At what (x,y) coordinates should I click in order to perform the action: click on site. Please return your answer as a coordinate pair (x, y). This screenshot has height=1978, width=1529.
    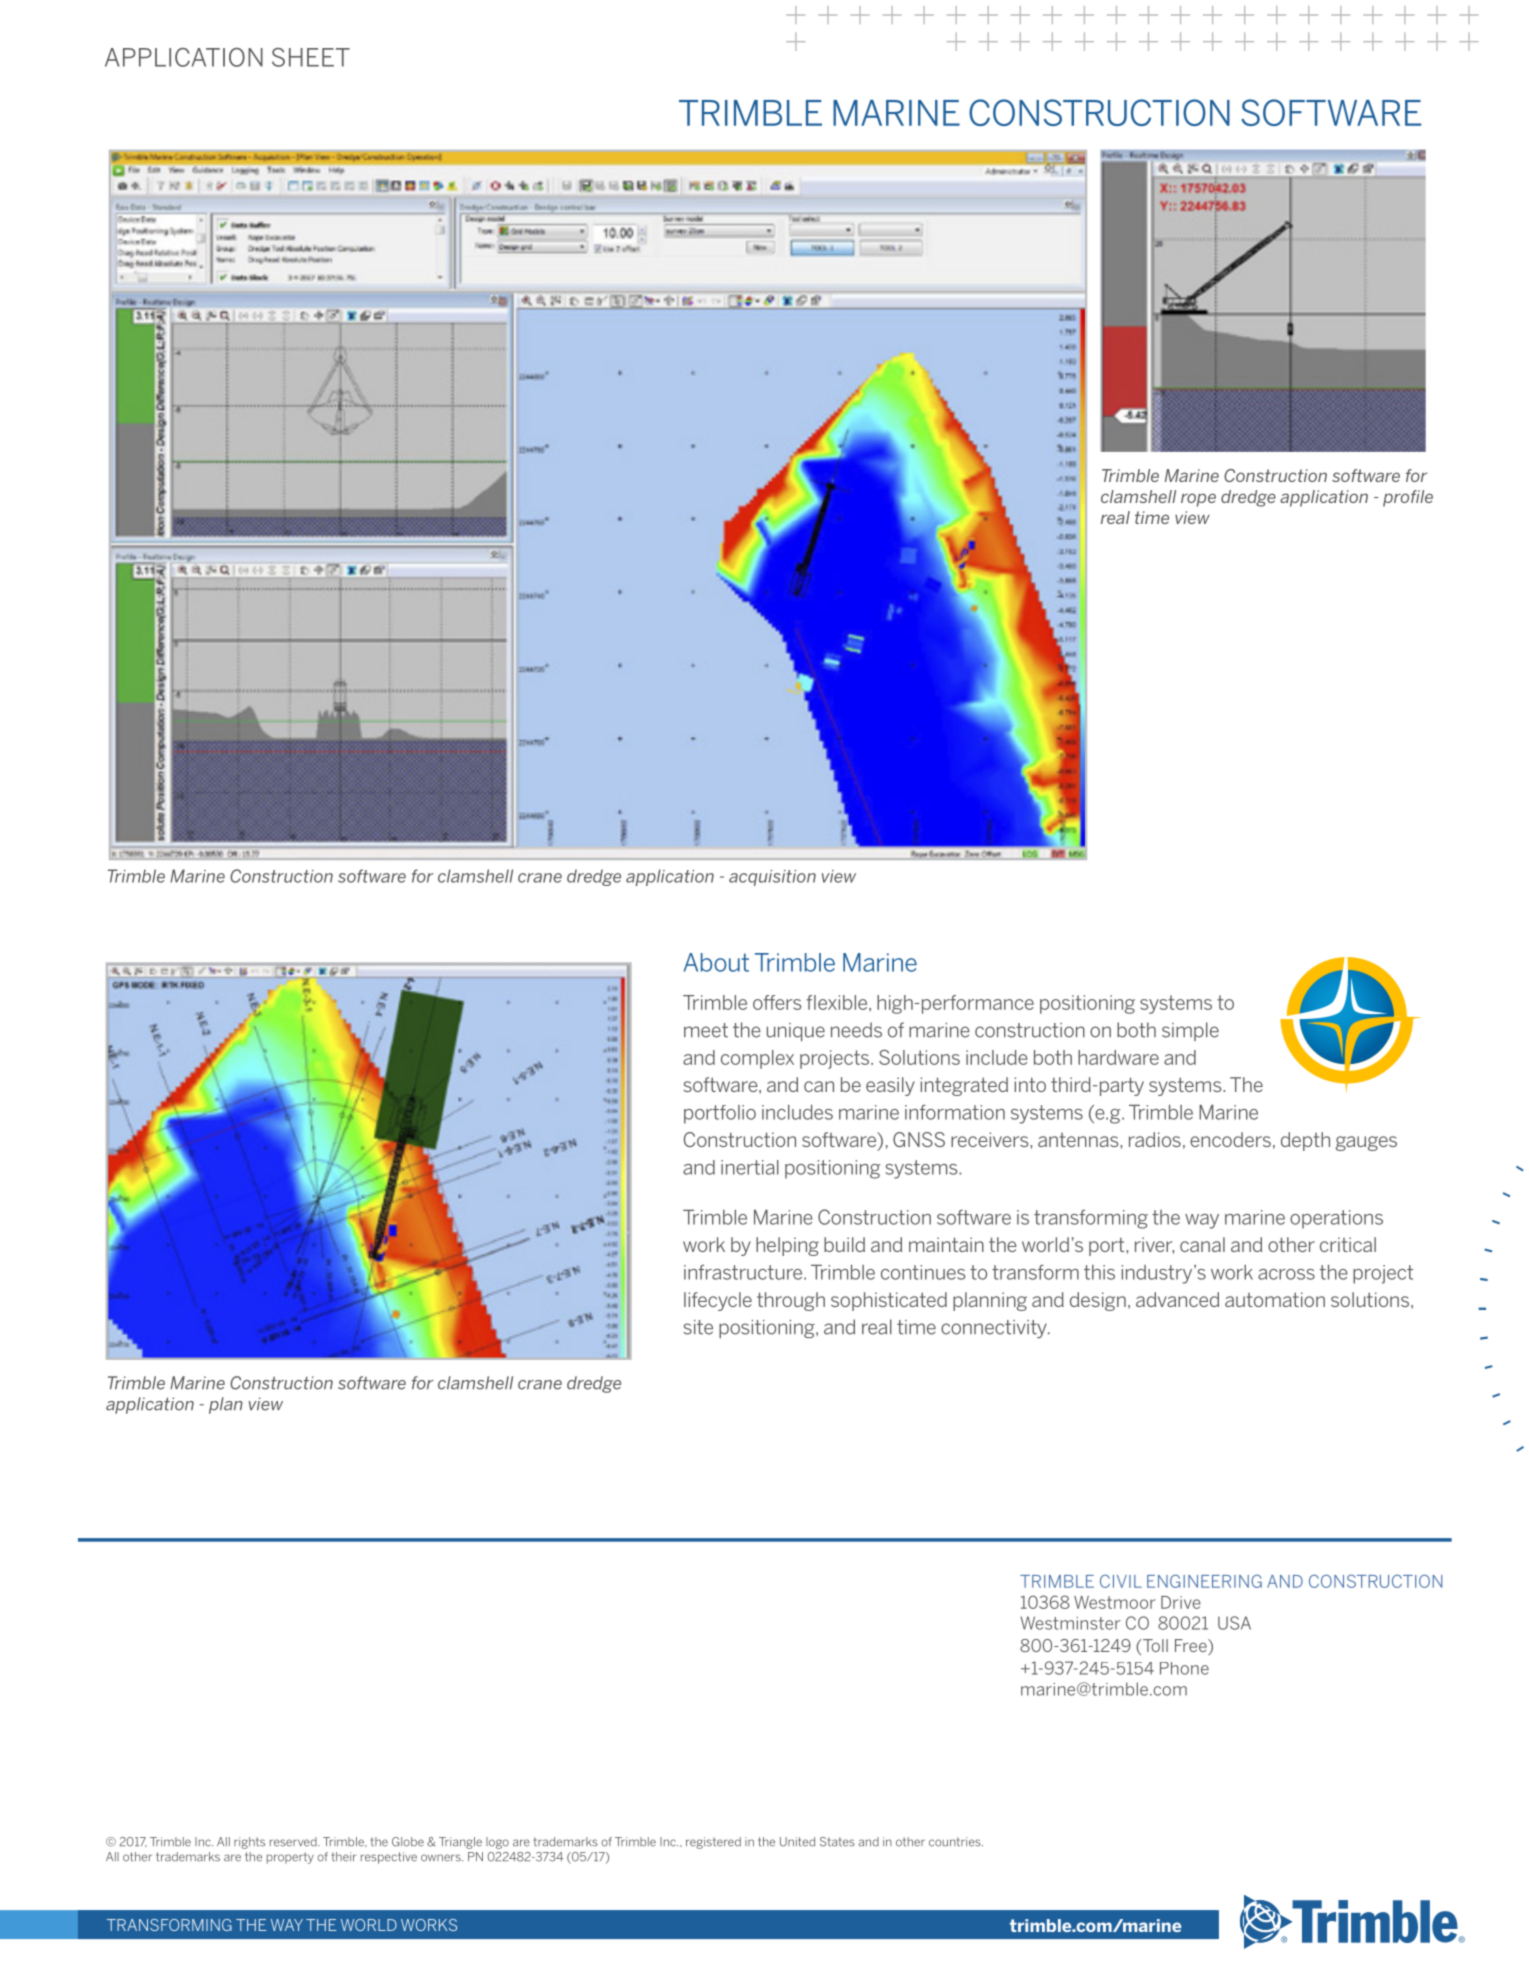
    Looking at the image, I should click on (698, 1327).
